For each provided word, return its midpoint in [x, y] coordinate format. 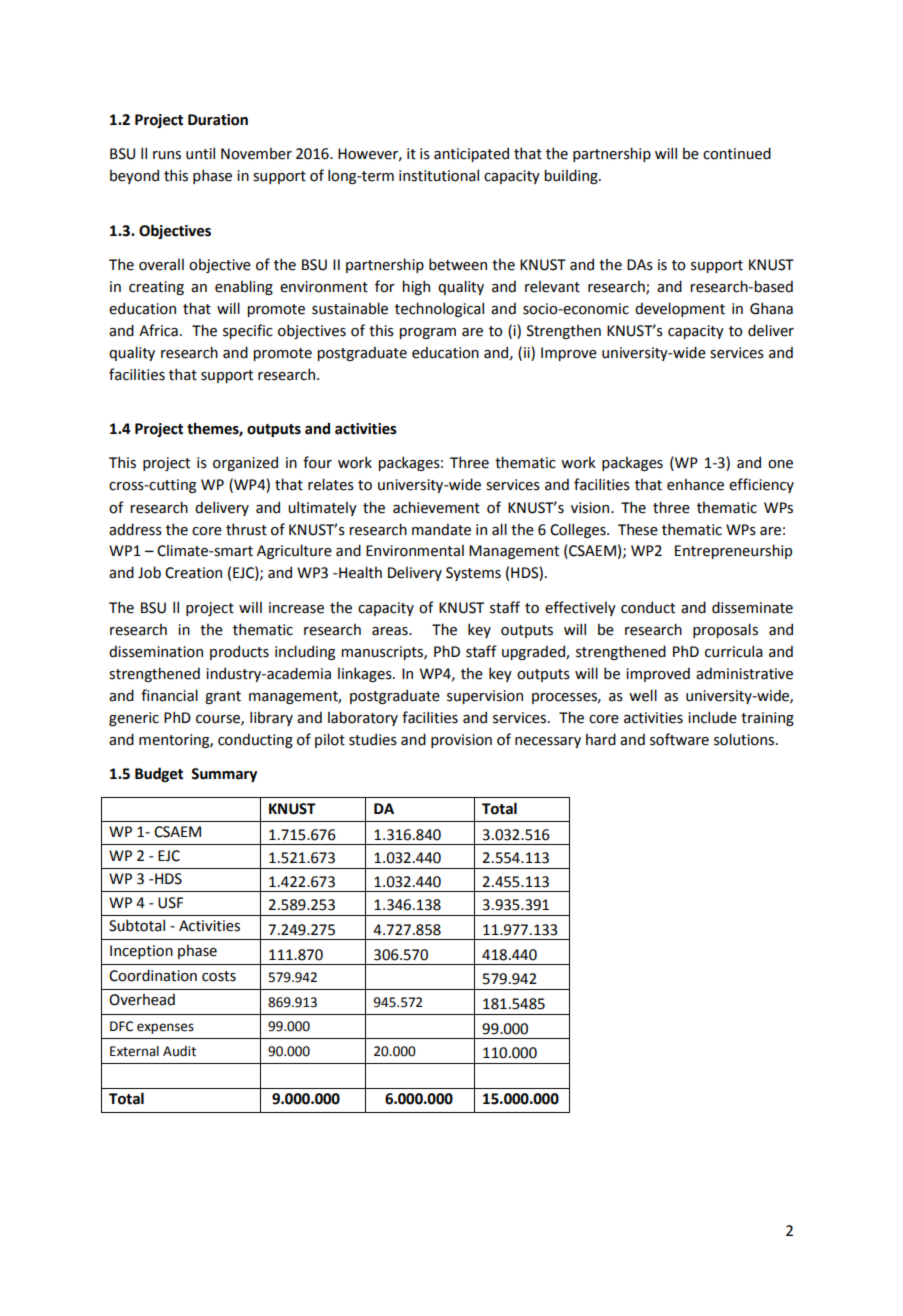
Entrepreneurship [733, 551]
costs [219, 976]
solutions [745, 739]
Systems [473, 574]
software [679, 739]
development [680, 309]
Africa [158, 330]
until [200, 153]
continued [737, 153]
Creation [193, 573]
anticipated [471, 154]
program [427, 333]
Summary [224, 775]
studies [373, 739]
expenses [165, 1028]
